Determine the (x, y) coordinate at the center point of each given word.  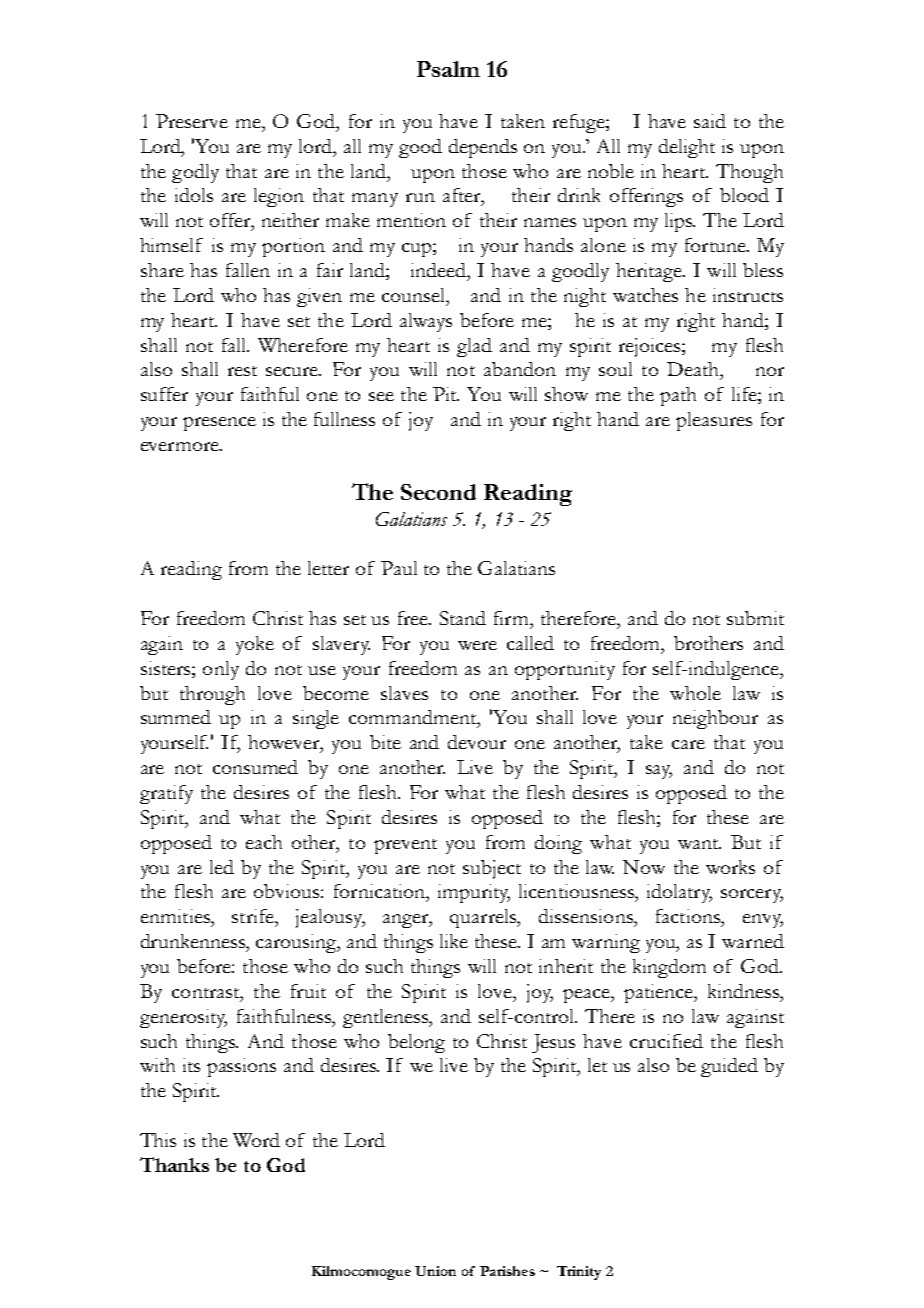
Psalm (448, 69)
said (710, 121)
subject (492, 869)
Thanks (174, 1164)
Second (438, 492)
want (699, 844)
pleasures (714, 421)
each (264, 842)
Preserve (192, 121)
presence (219, 424)
